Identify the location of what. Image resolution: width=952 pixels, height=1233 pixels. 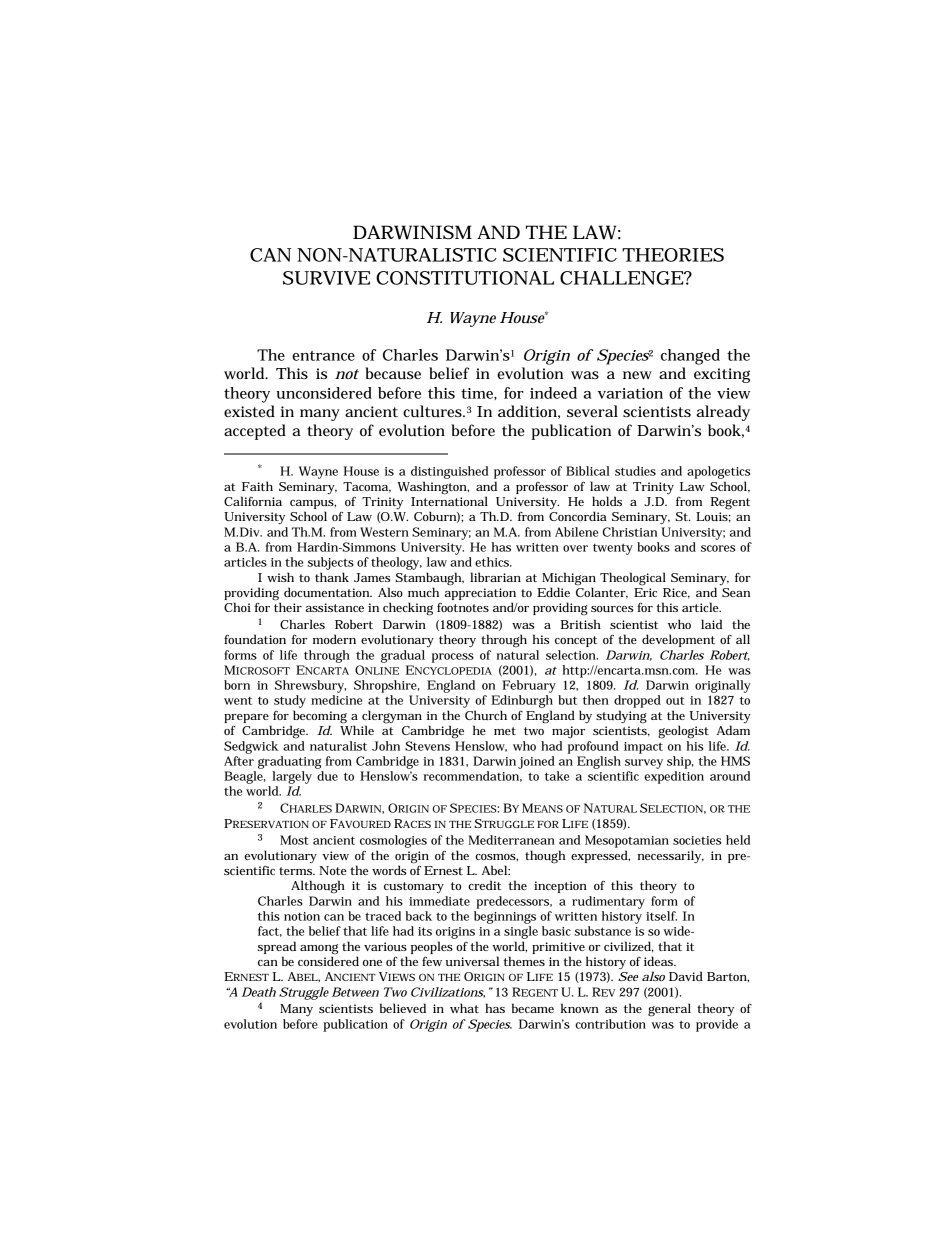
(464, 1008).
